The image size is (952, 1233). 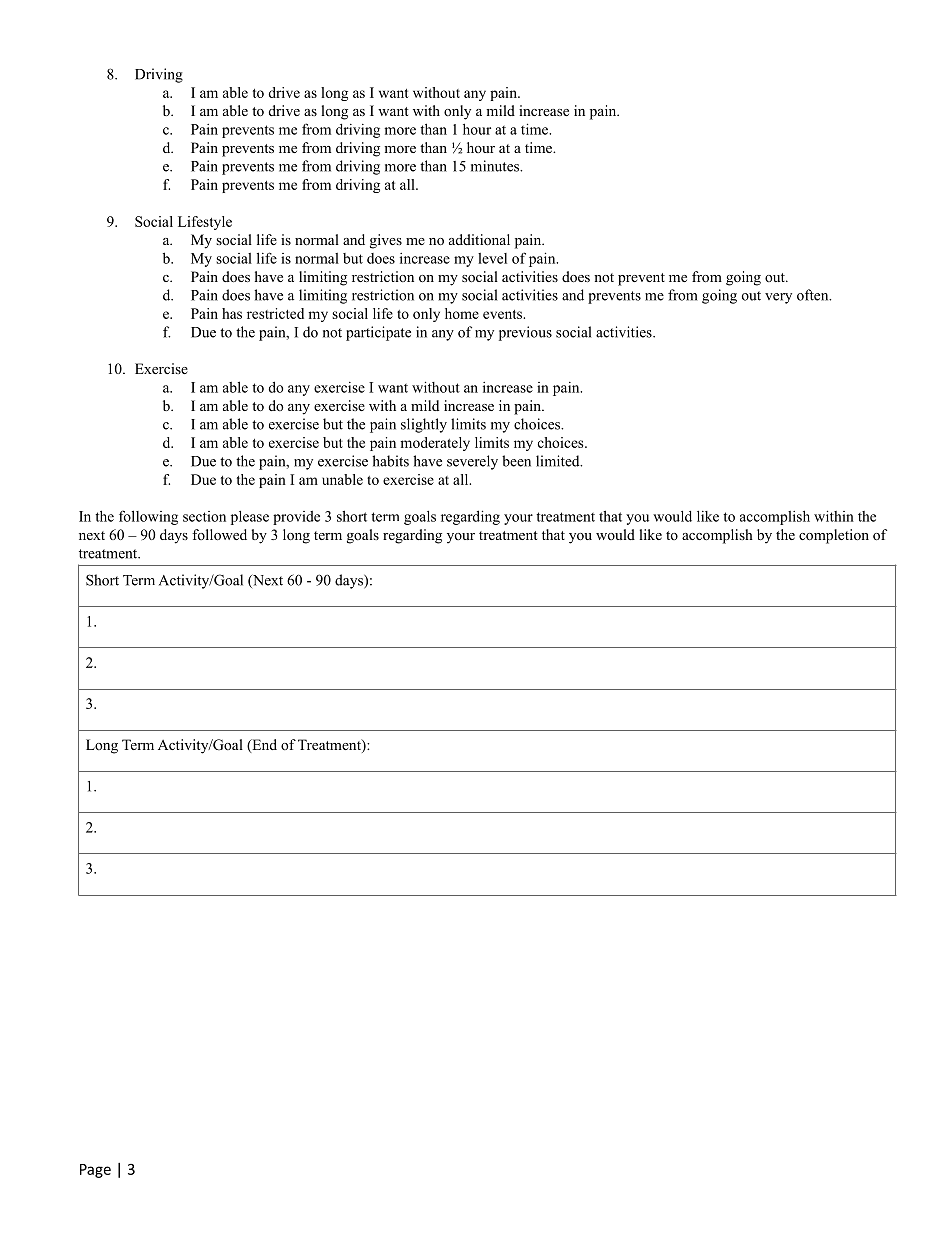 What do you see at coordinates (496, 166) in the document?
I see `minutes` at bounding box center [496, 166].
